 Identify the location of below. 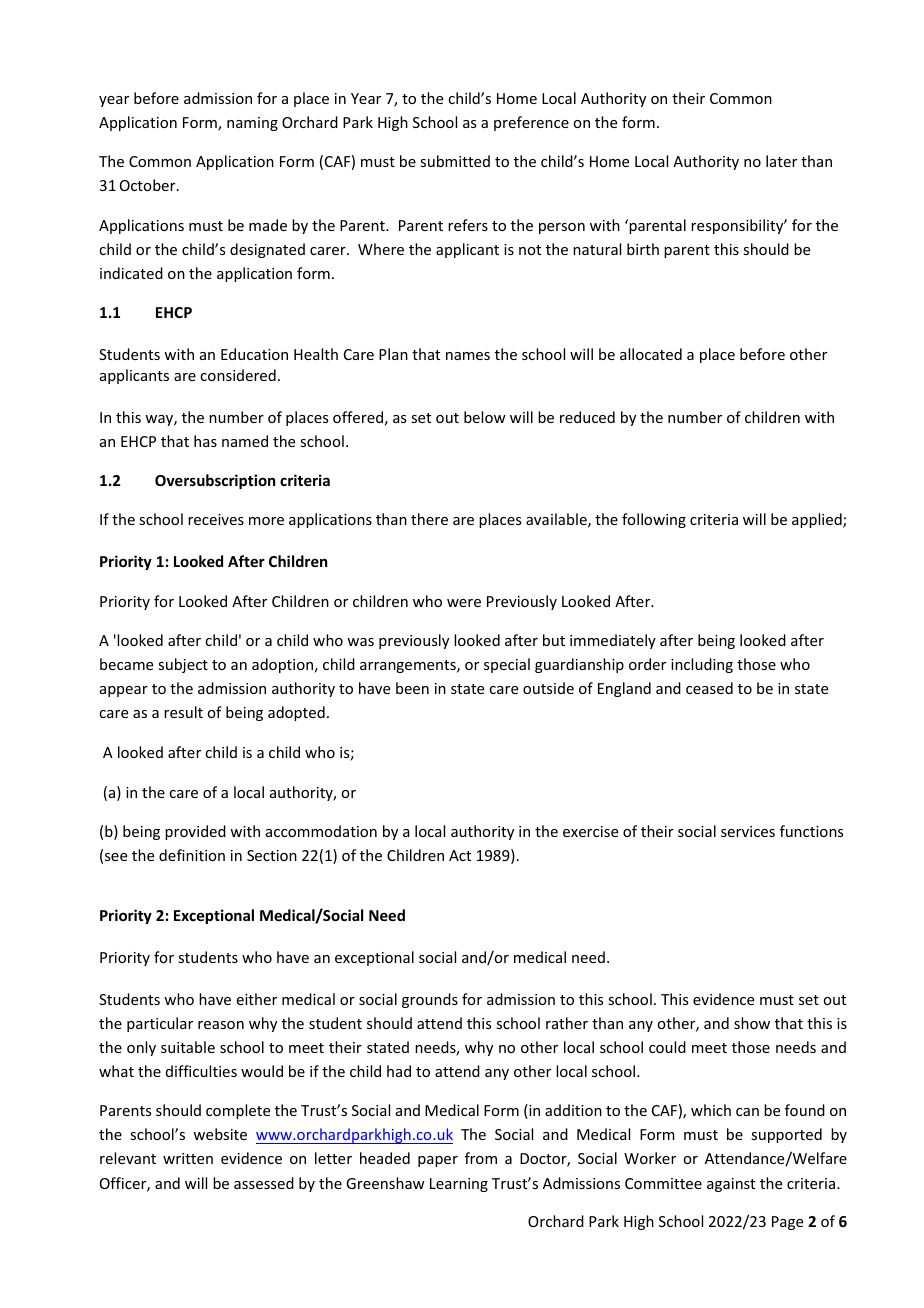
(485, 417).
